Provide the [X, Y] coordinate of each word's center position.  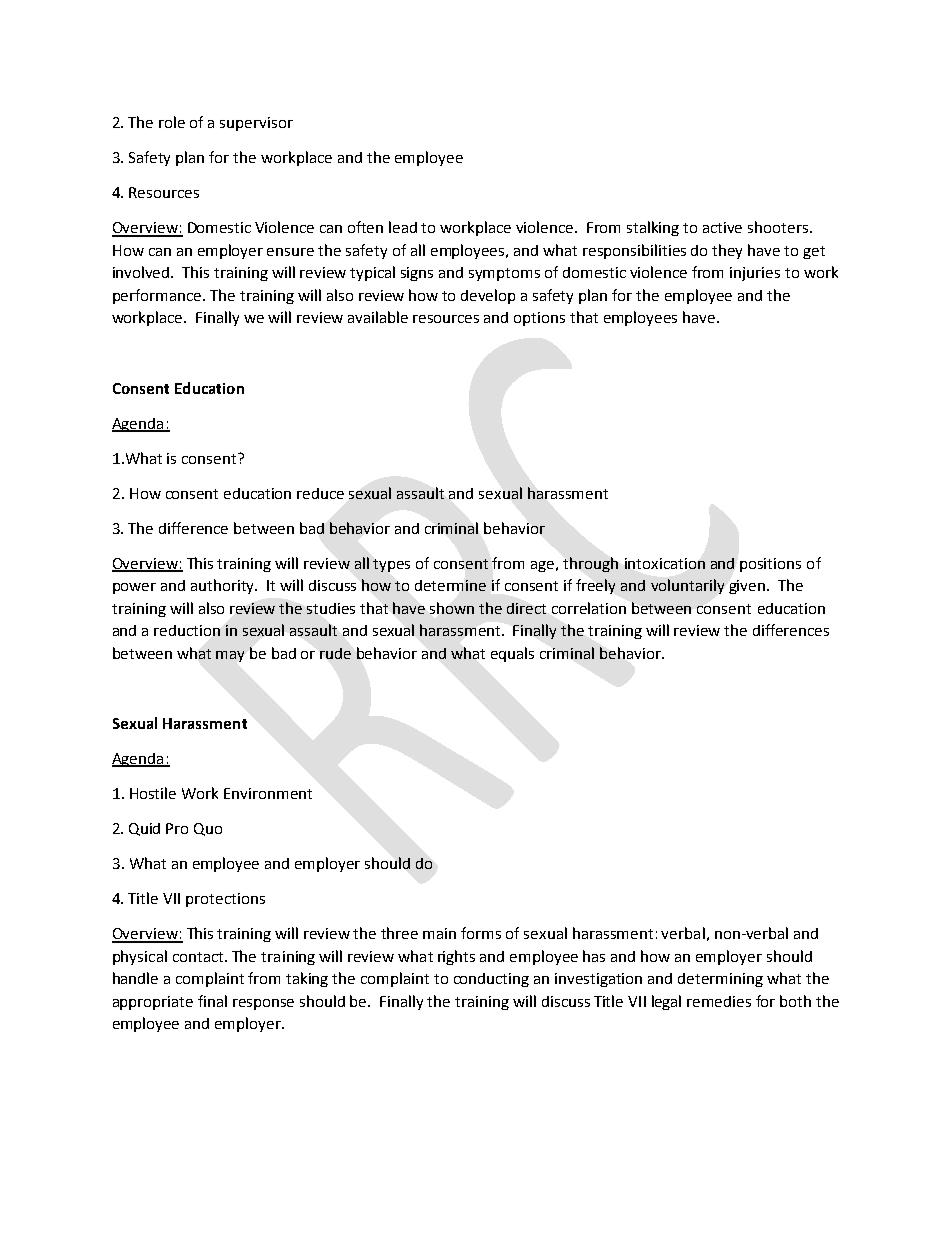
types [391, 565]
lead [403, 227]
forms [481, 933]
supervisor [256, 124]
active [722, 227]
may [230, 656]
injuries [755, 274]
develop [488, 296]
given [747, 587]
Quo [208, 829]
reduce [320, 493]
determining [720, 980]
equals [512, 654]
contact [199, 957]
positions [770, 565]
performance [158, 296]
